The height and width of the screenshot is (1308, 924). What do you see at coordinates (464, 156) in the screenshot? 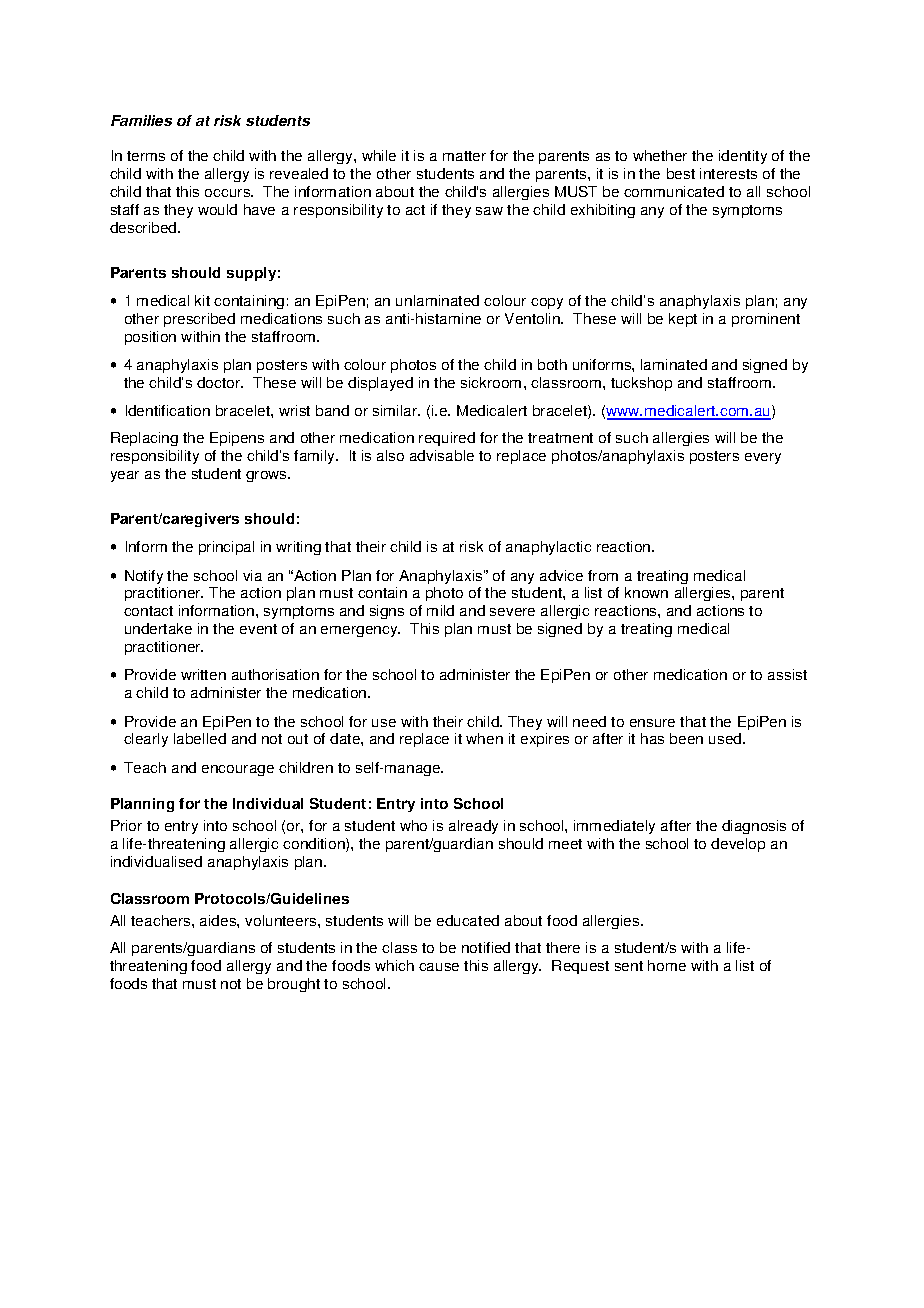
I see `matter` at bounding box center [464, 156].
